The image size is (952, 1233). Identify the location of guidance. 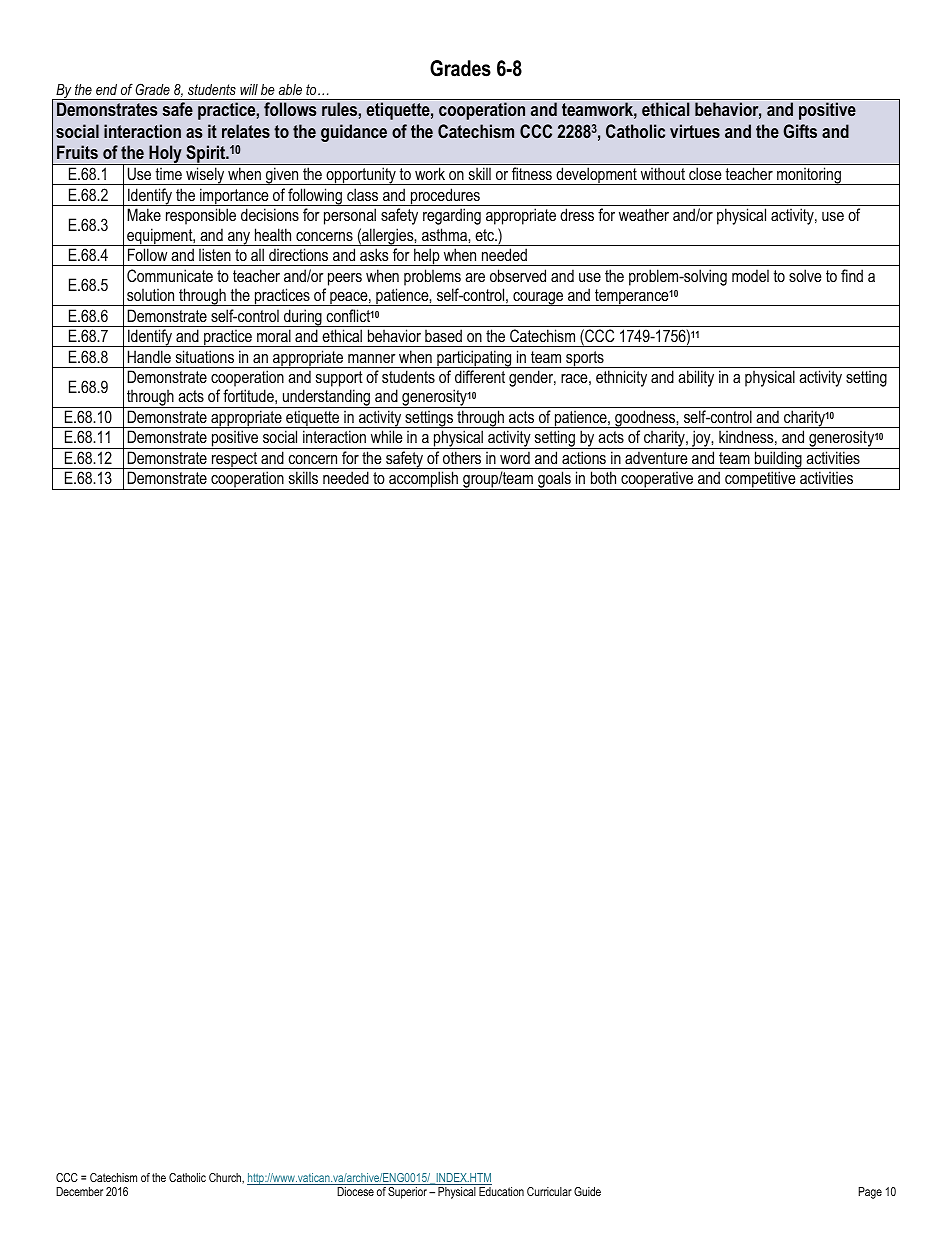
(354, 133).
